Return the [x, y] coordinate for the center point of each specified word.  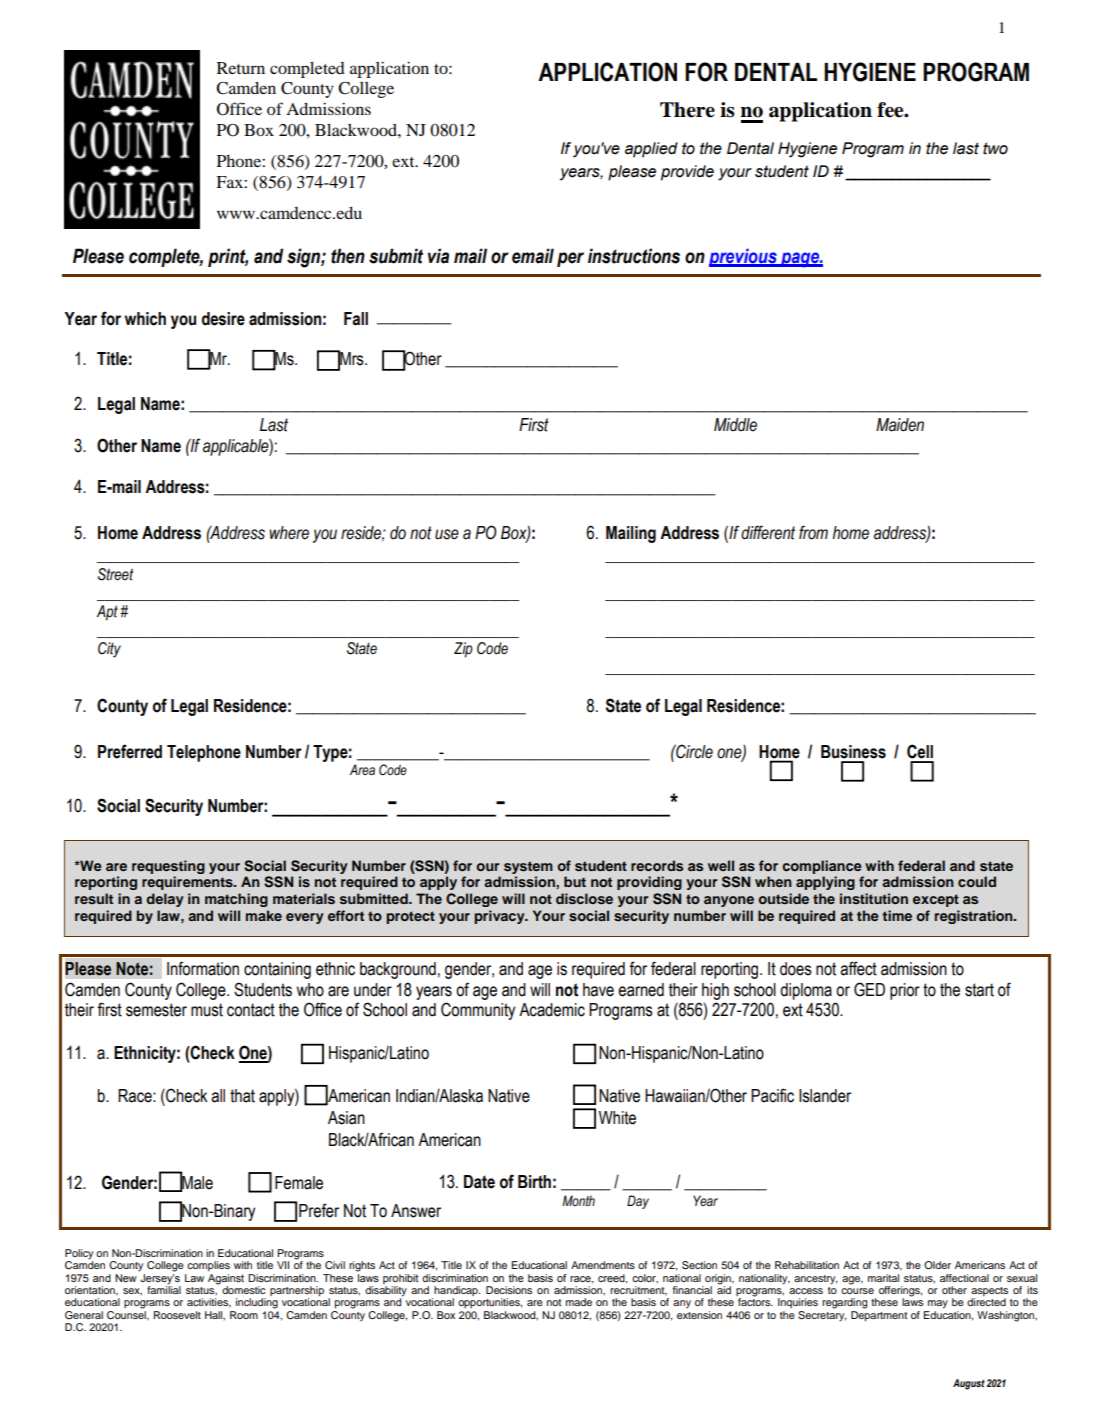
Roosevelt [177, 1315]
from [813, 532]
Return [241, 68]
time [897, 915]
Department [879, 1316]
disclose [584, 898]
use [447, 534]
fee [891, 110]
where [289, 533]
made [579, 1302]
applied [651, 150]
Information [203, 968]
